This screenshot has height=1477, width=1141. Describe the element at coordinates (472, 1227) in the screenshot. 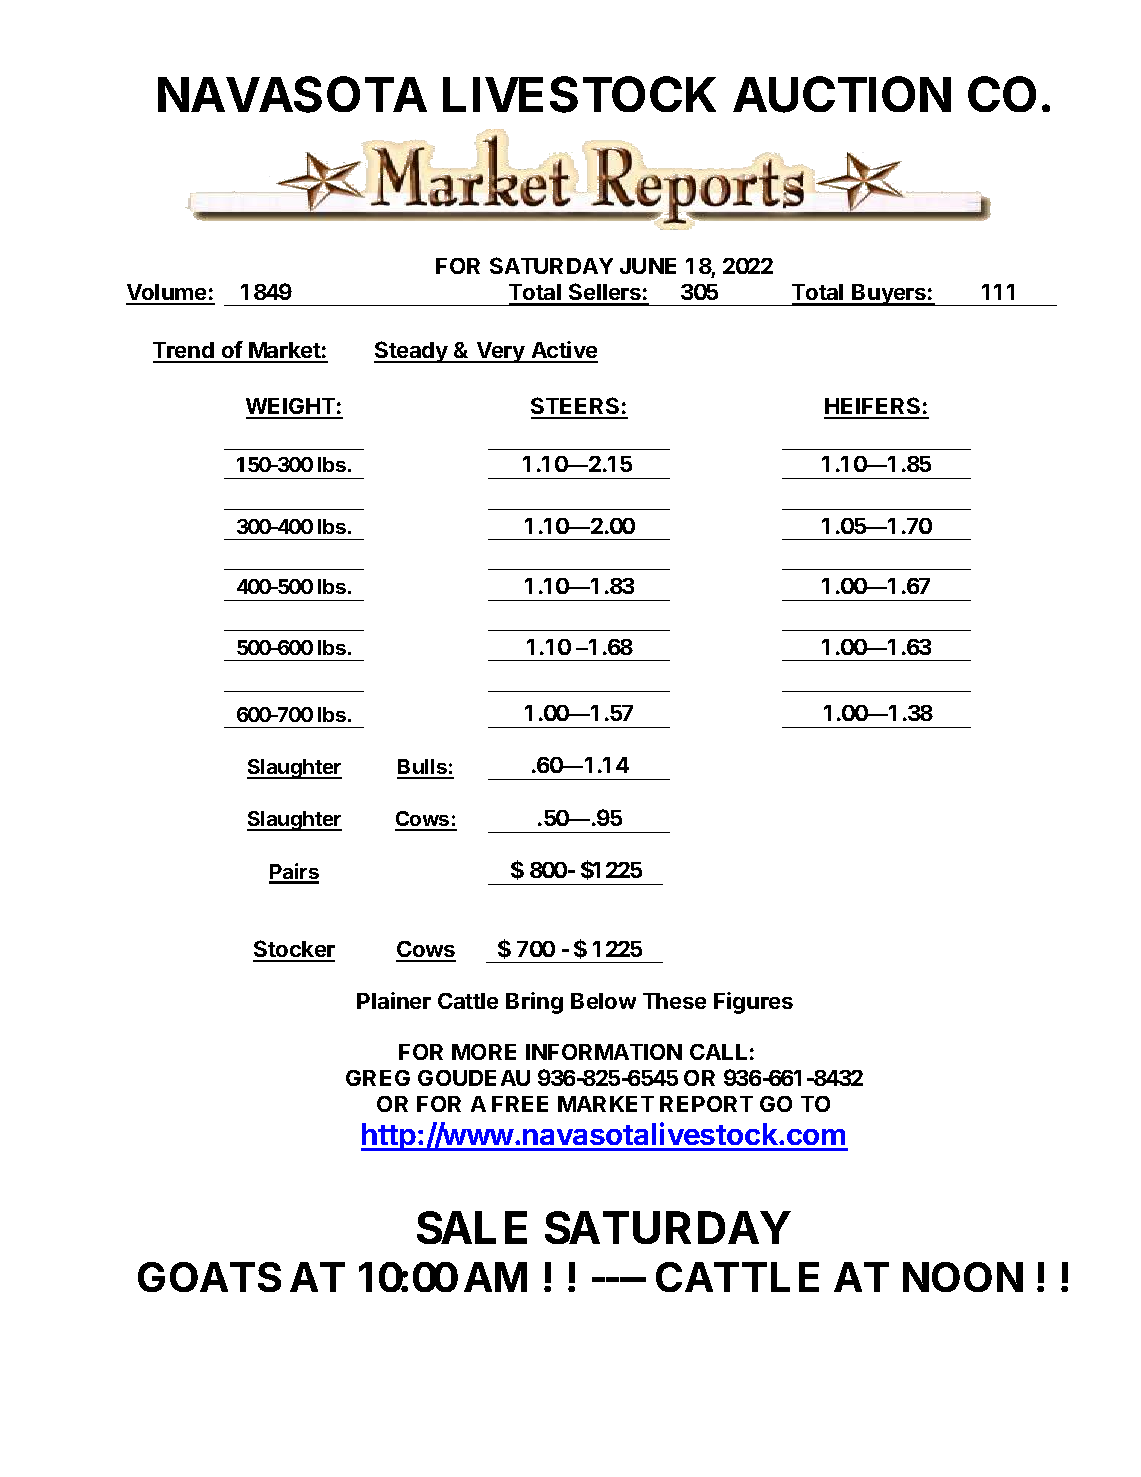

I see `SALE` at that location.
